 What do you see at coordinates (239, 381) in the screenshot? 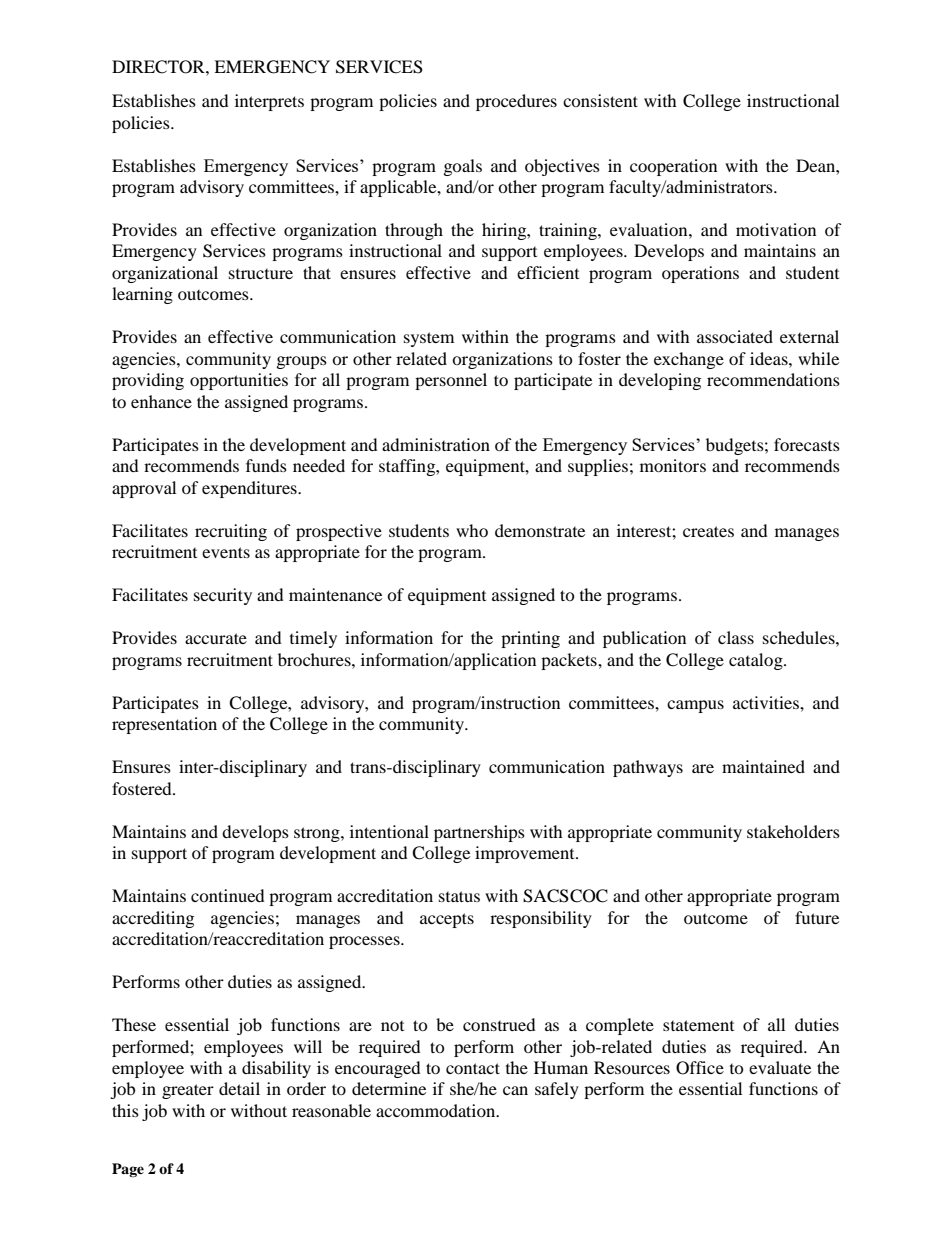
I see `opportunities` at bounding box center [239, 381].
